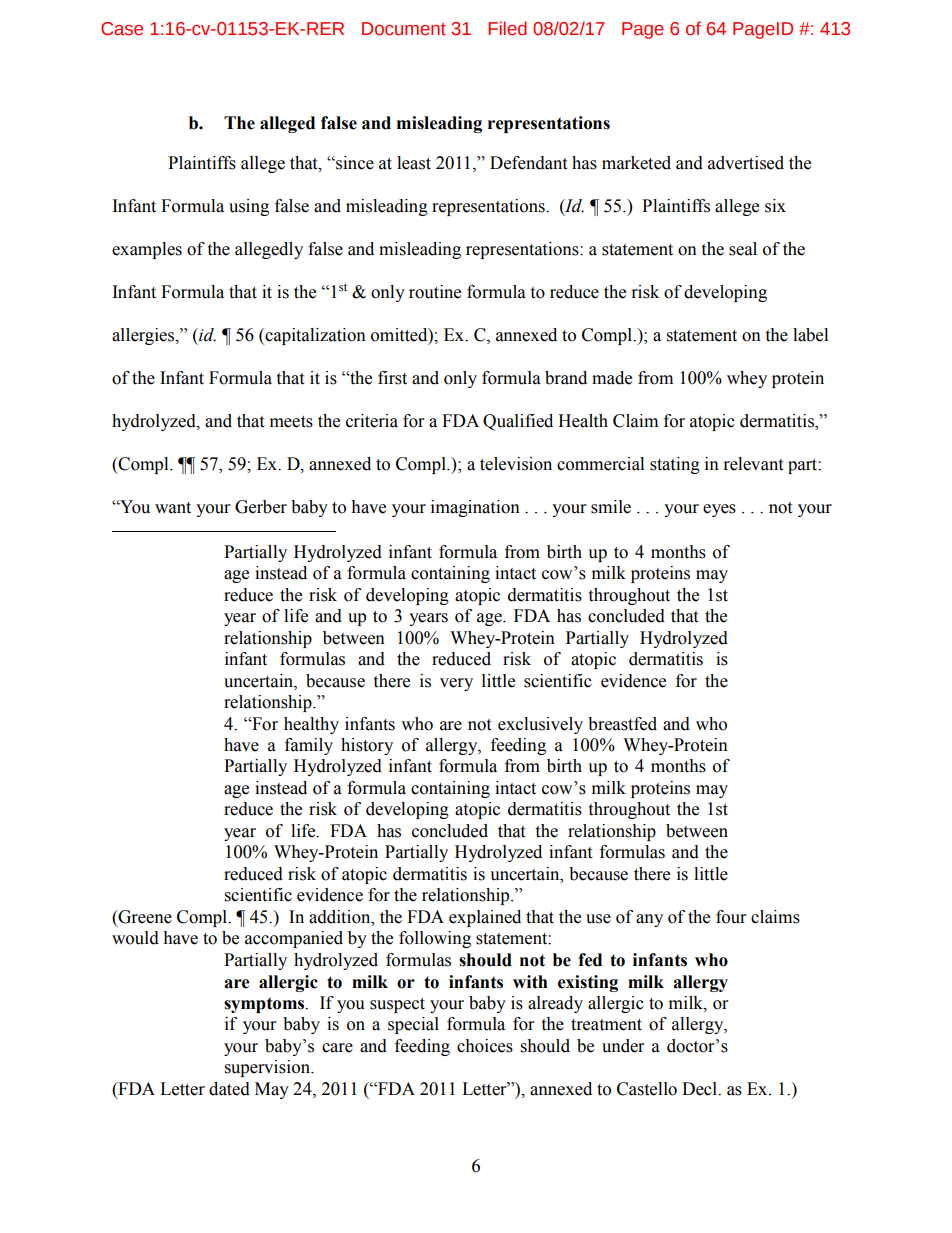 The width and height of the screenshot is (952, 1233). Describe the element at coordinates (507, 28) in the screenshot. I see `Filed` at that location.
